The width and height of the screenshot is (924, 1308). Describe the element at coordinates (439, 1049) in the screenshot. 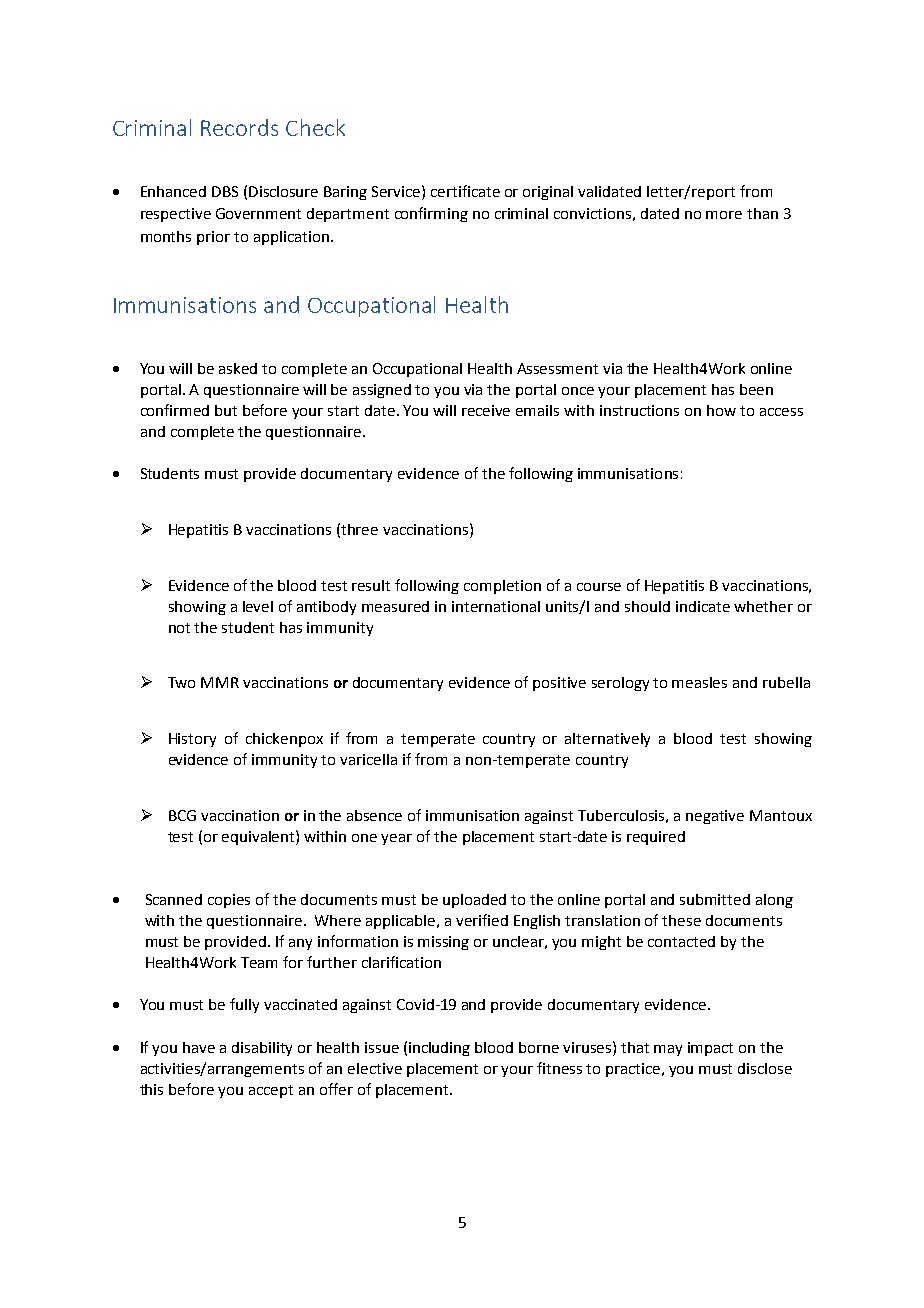

I see `including` at that location.
